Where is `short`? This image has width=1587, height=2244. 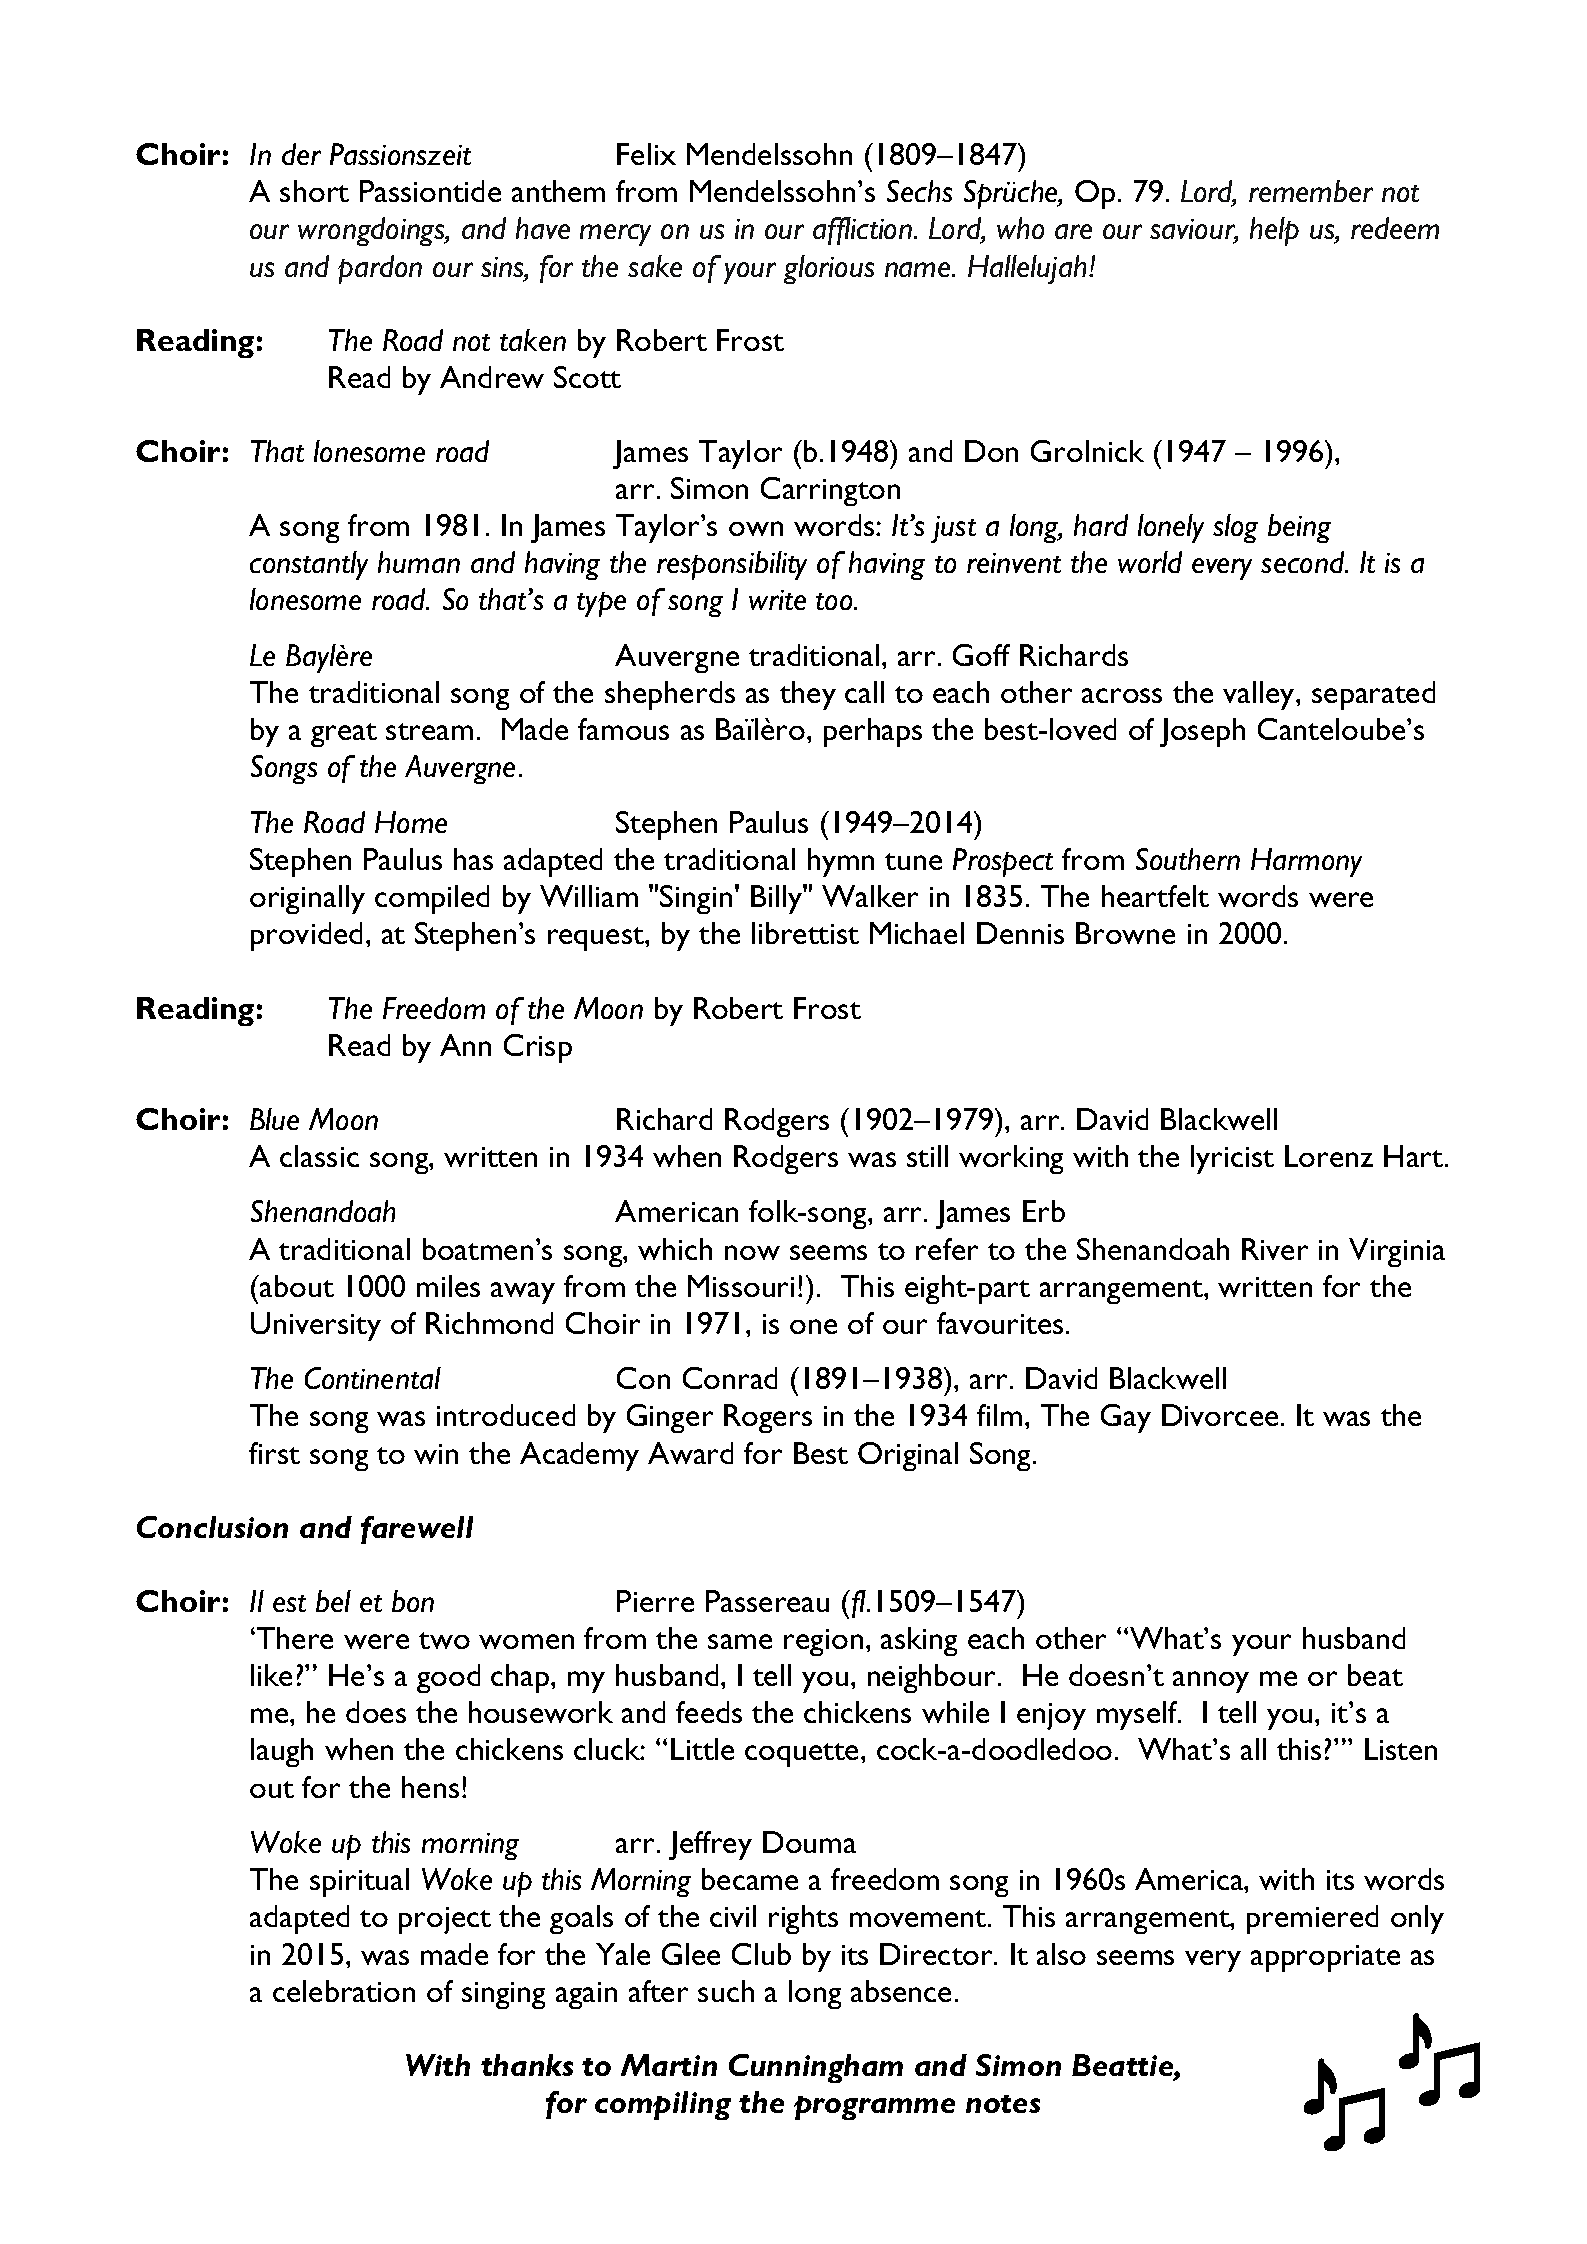 short is located at coordinates (314, 191).
